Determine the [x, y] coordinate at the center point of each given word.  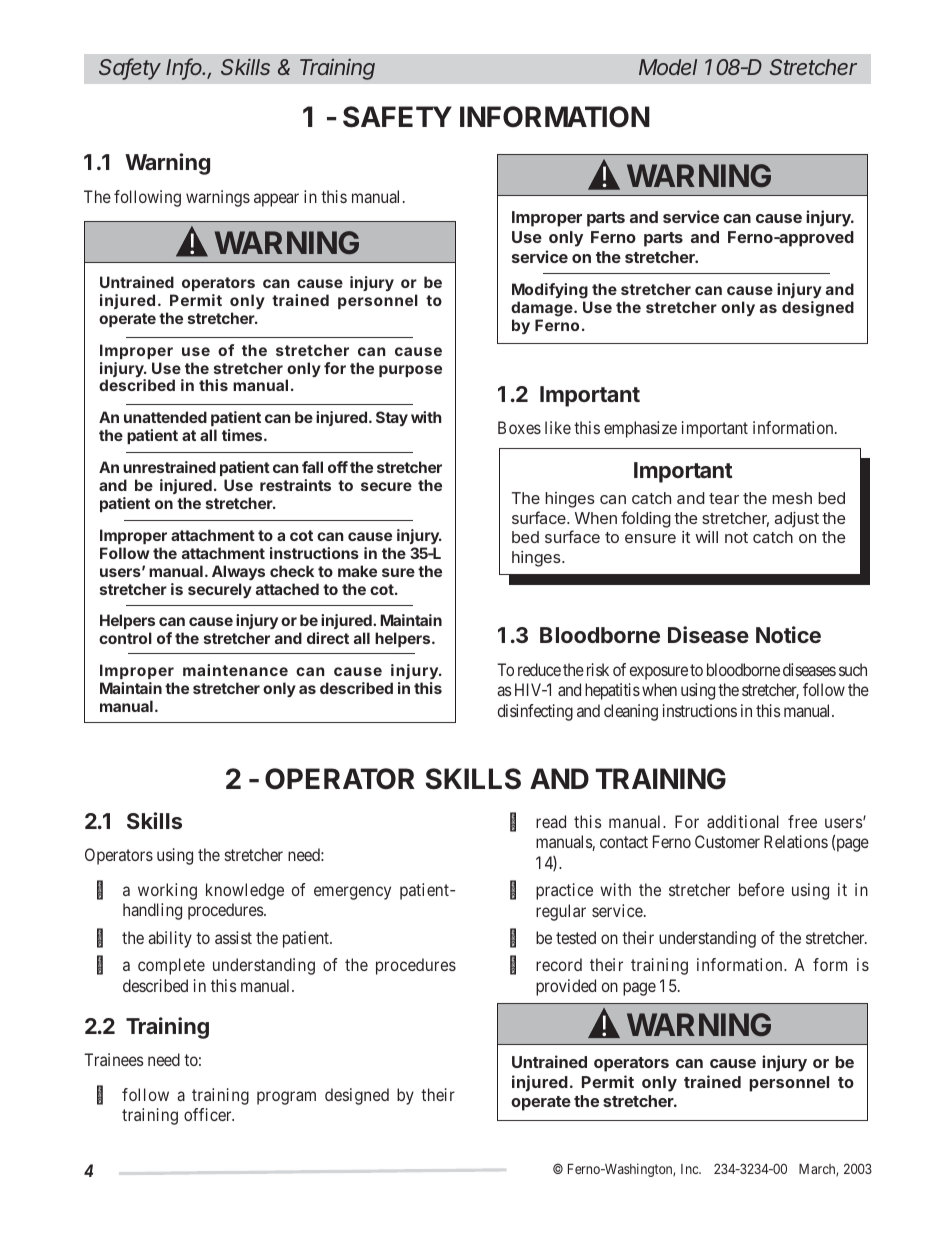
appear [276, 200]
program [286, 1098]
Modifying [550, 291]
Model [668, 67]
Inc [690, 1169]
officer [209, 1114]
